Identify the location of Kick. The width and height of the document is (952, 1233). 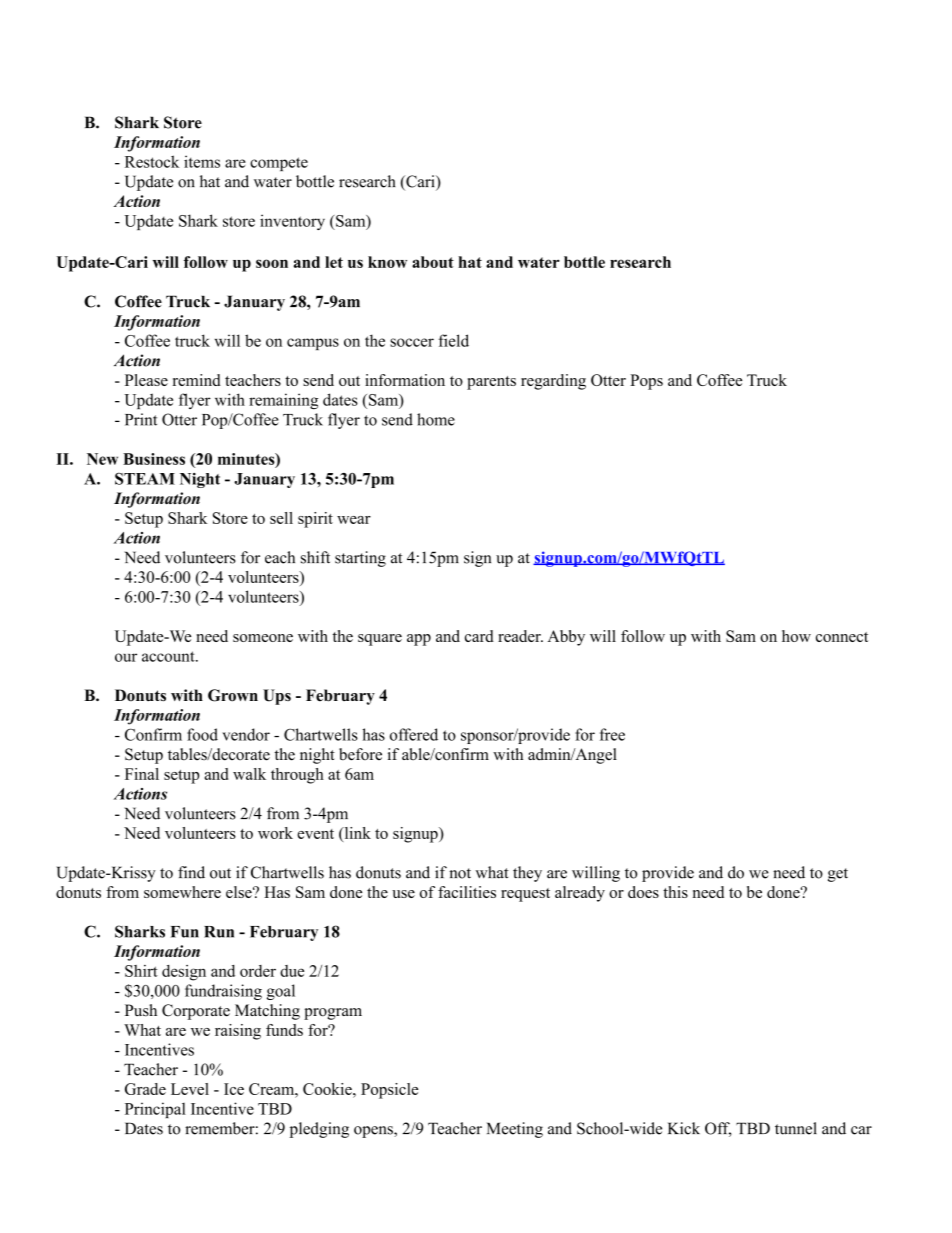
(684, 1128).
